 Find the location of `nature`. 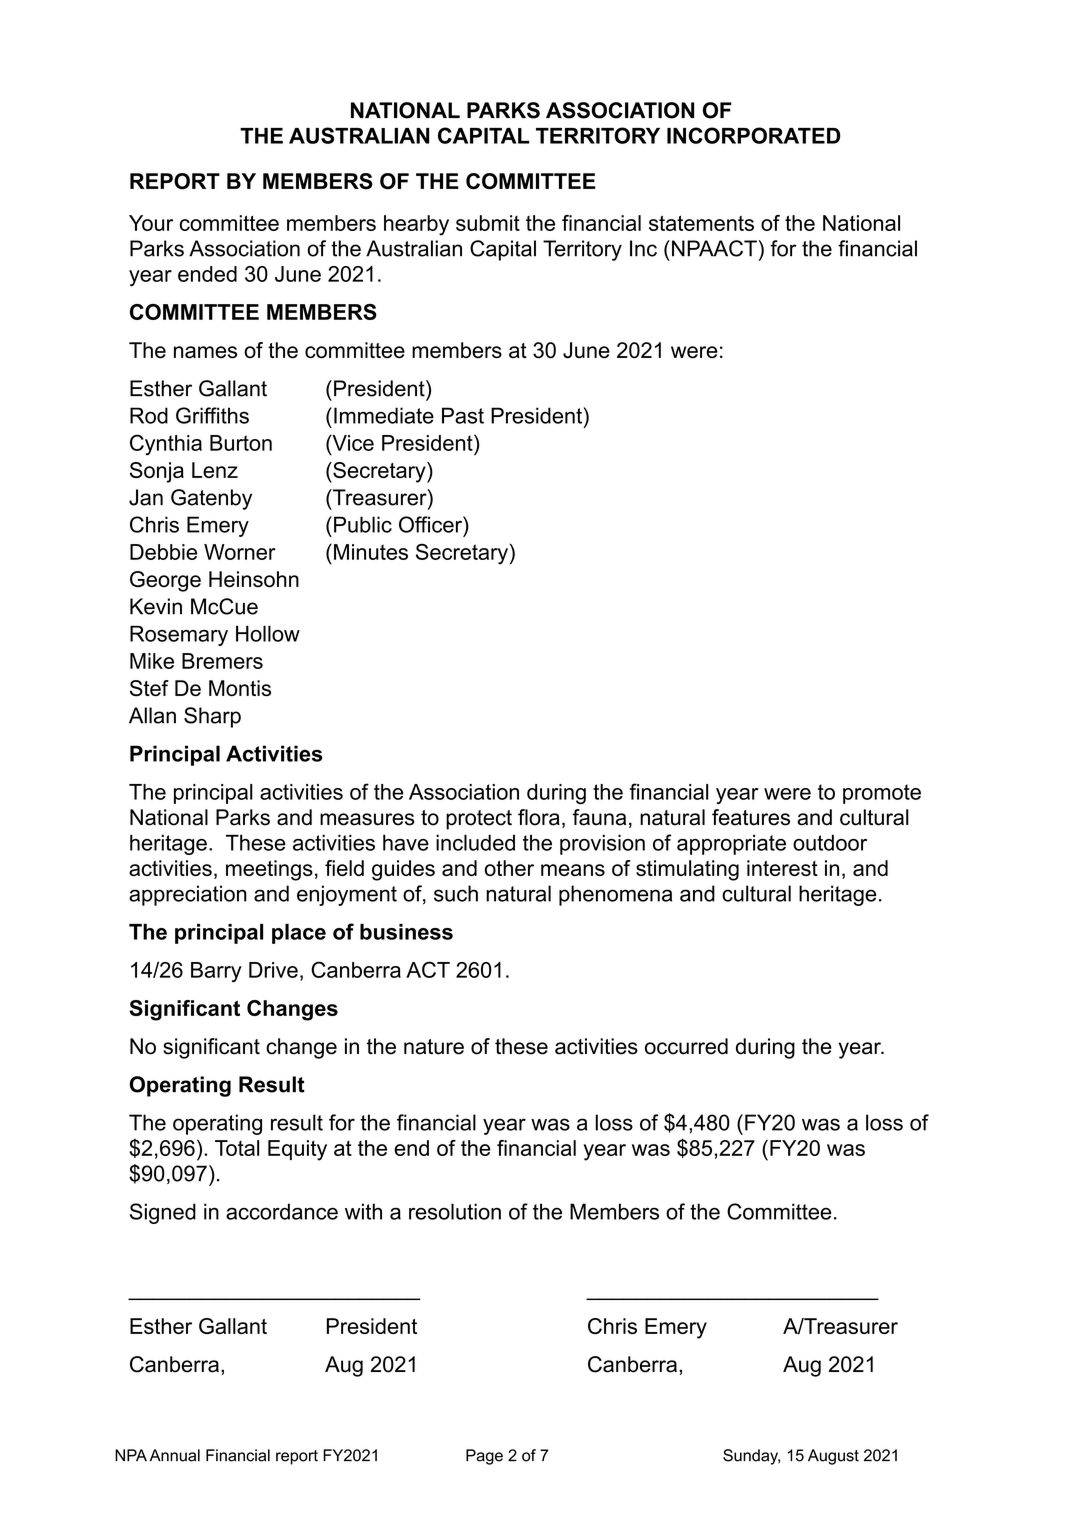

nature is located at coordinates (434, 1047).
